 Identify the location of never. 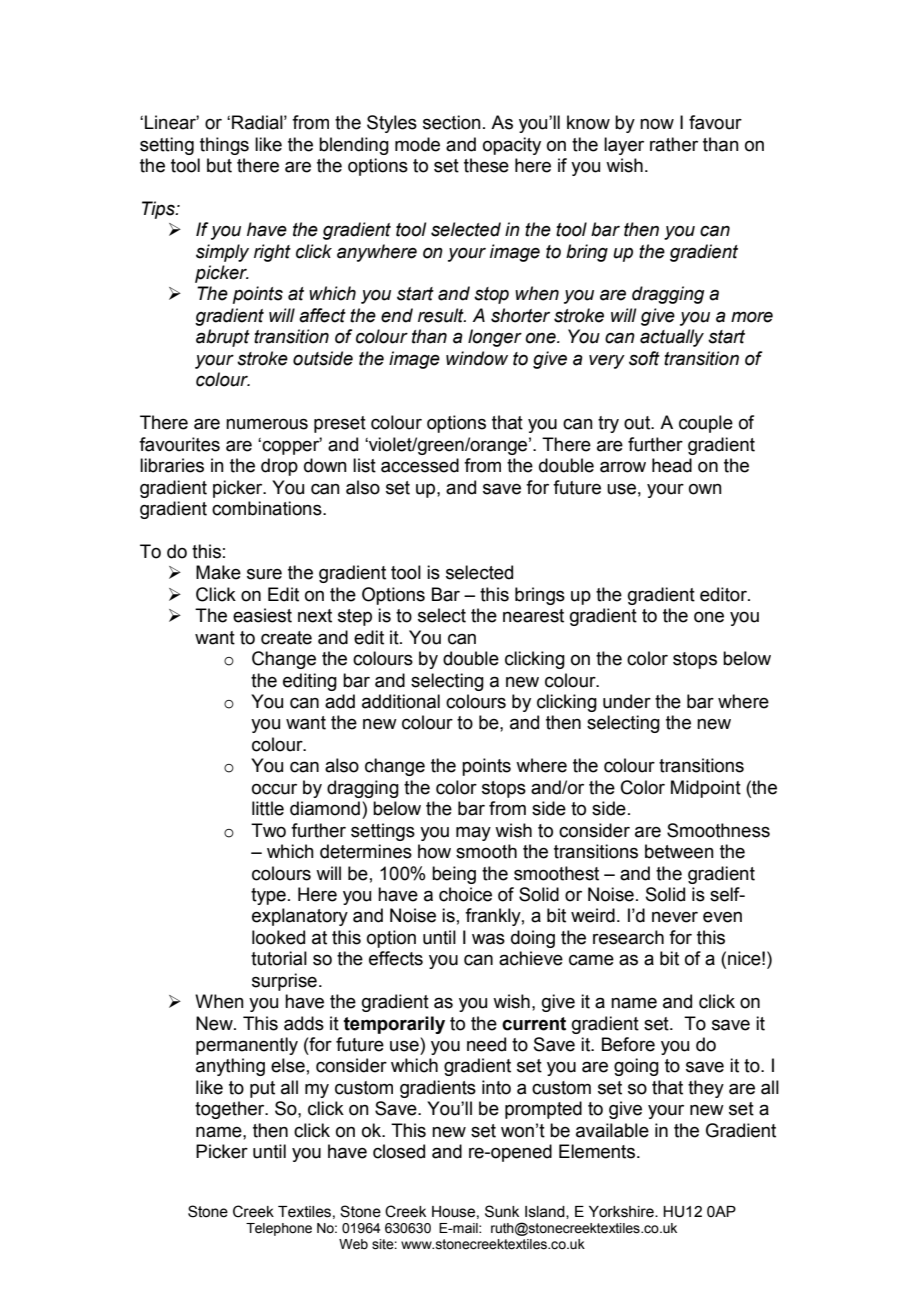
(675, 917).
